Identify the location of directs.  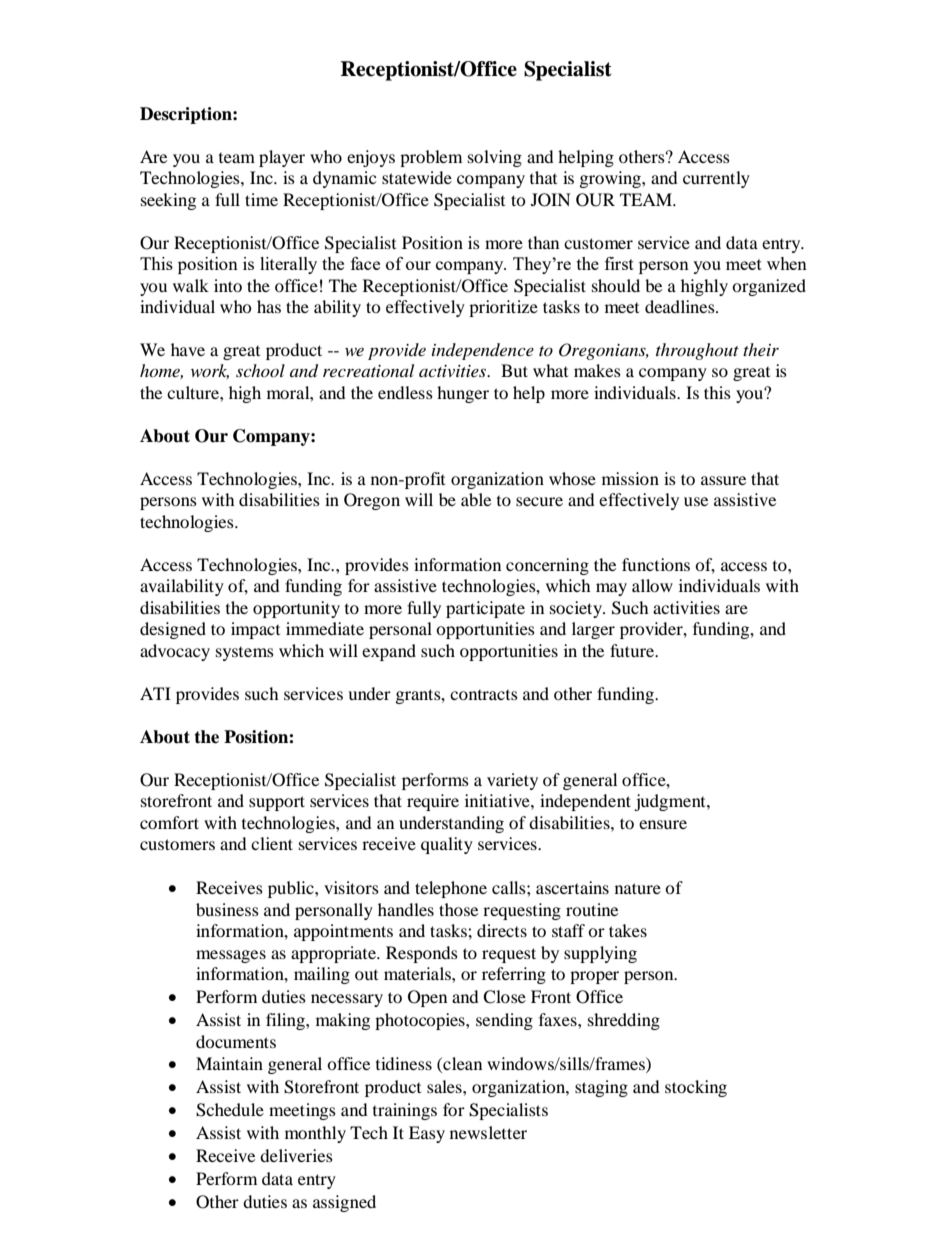
(502, 930).
